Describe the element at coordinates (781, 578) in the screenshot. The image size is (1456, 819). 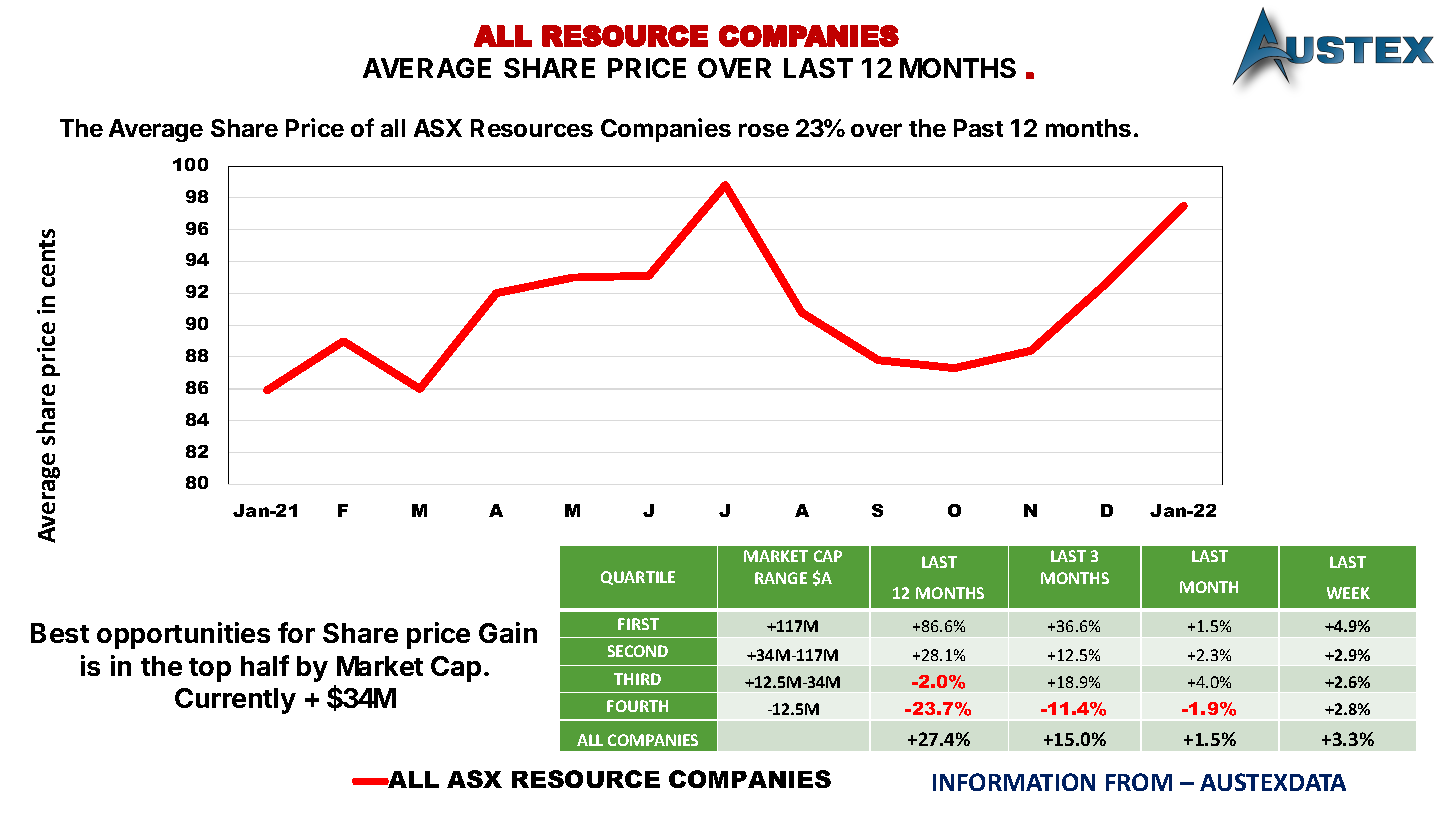
I see `RANGE` at that location.
